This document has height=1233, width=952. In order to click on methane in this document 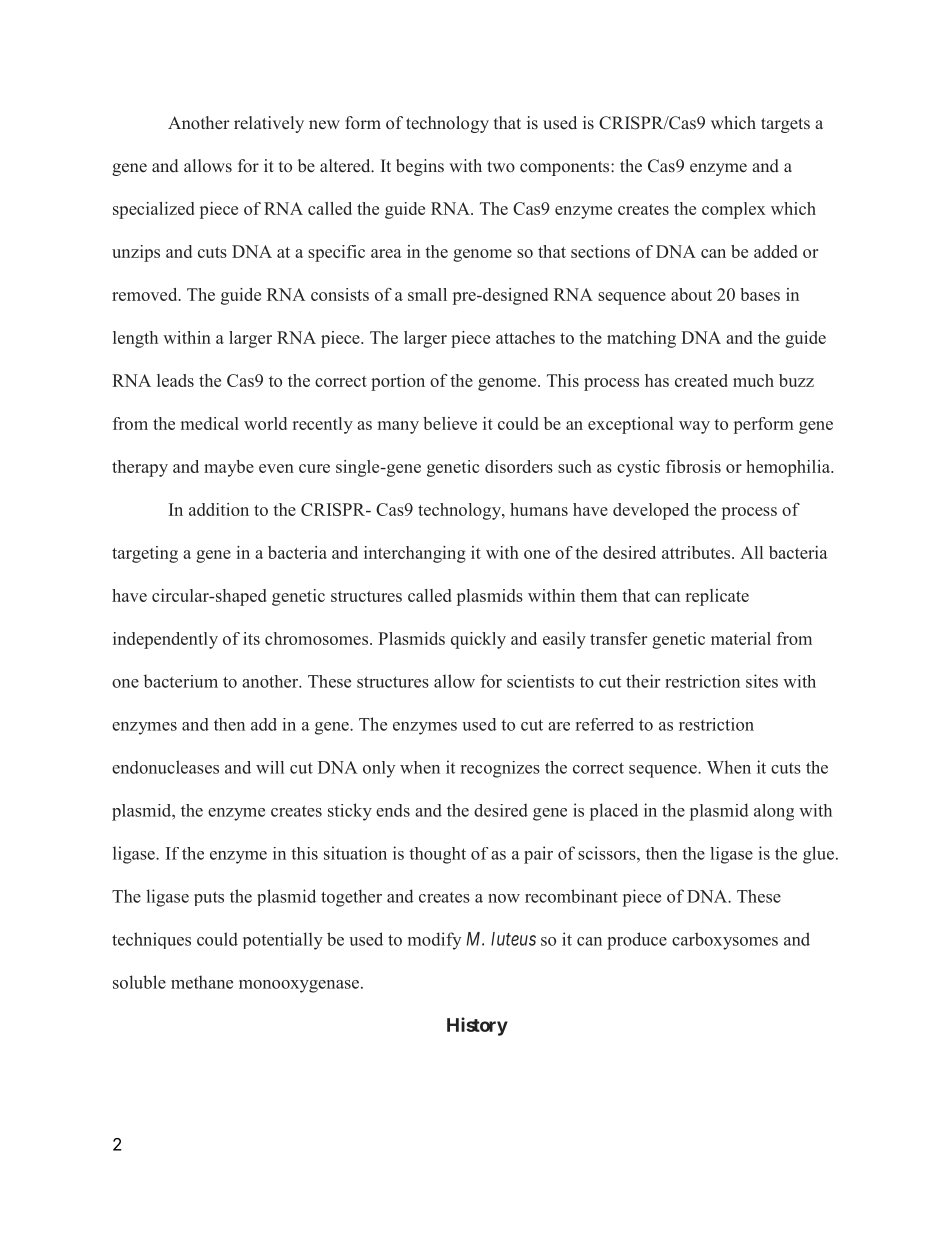, I will do `click(202, 982)`.
